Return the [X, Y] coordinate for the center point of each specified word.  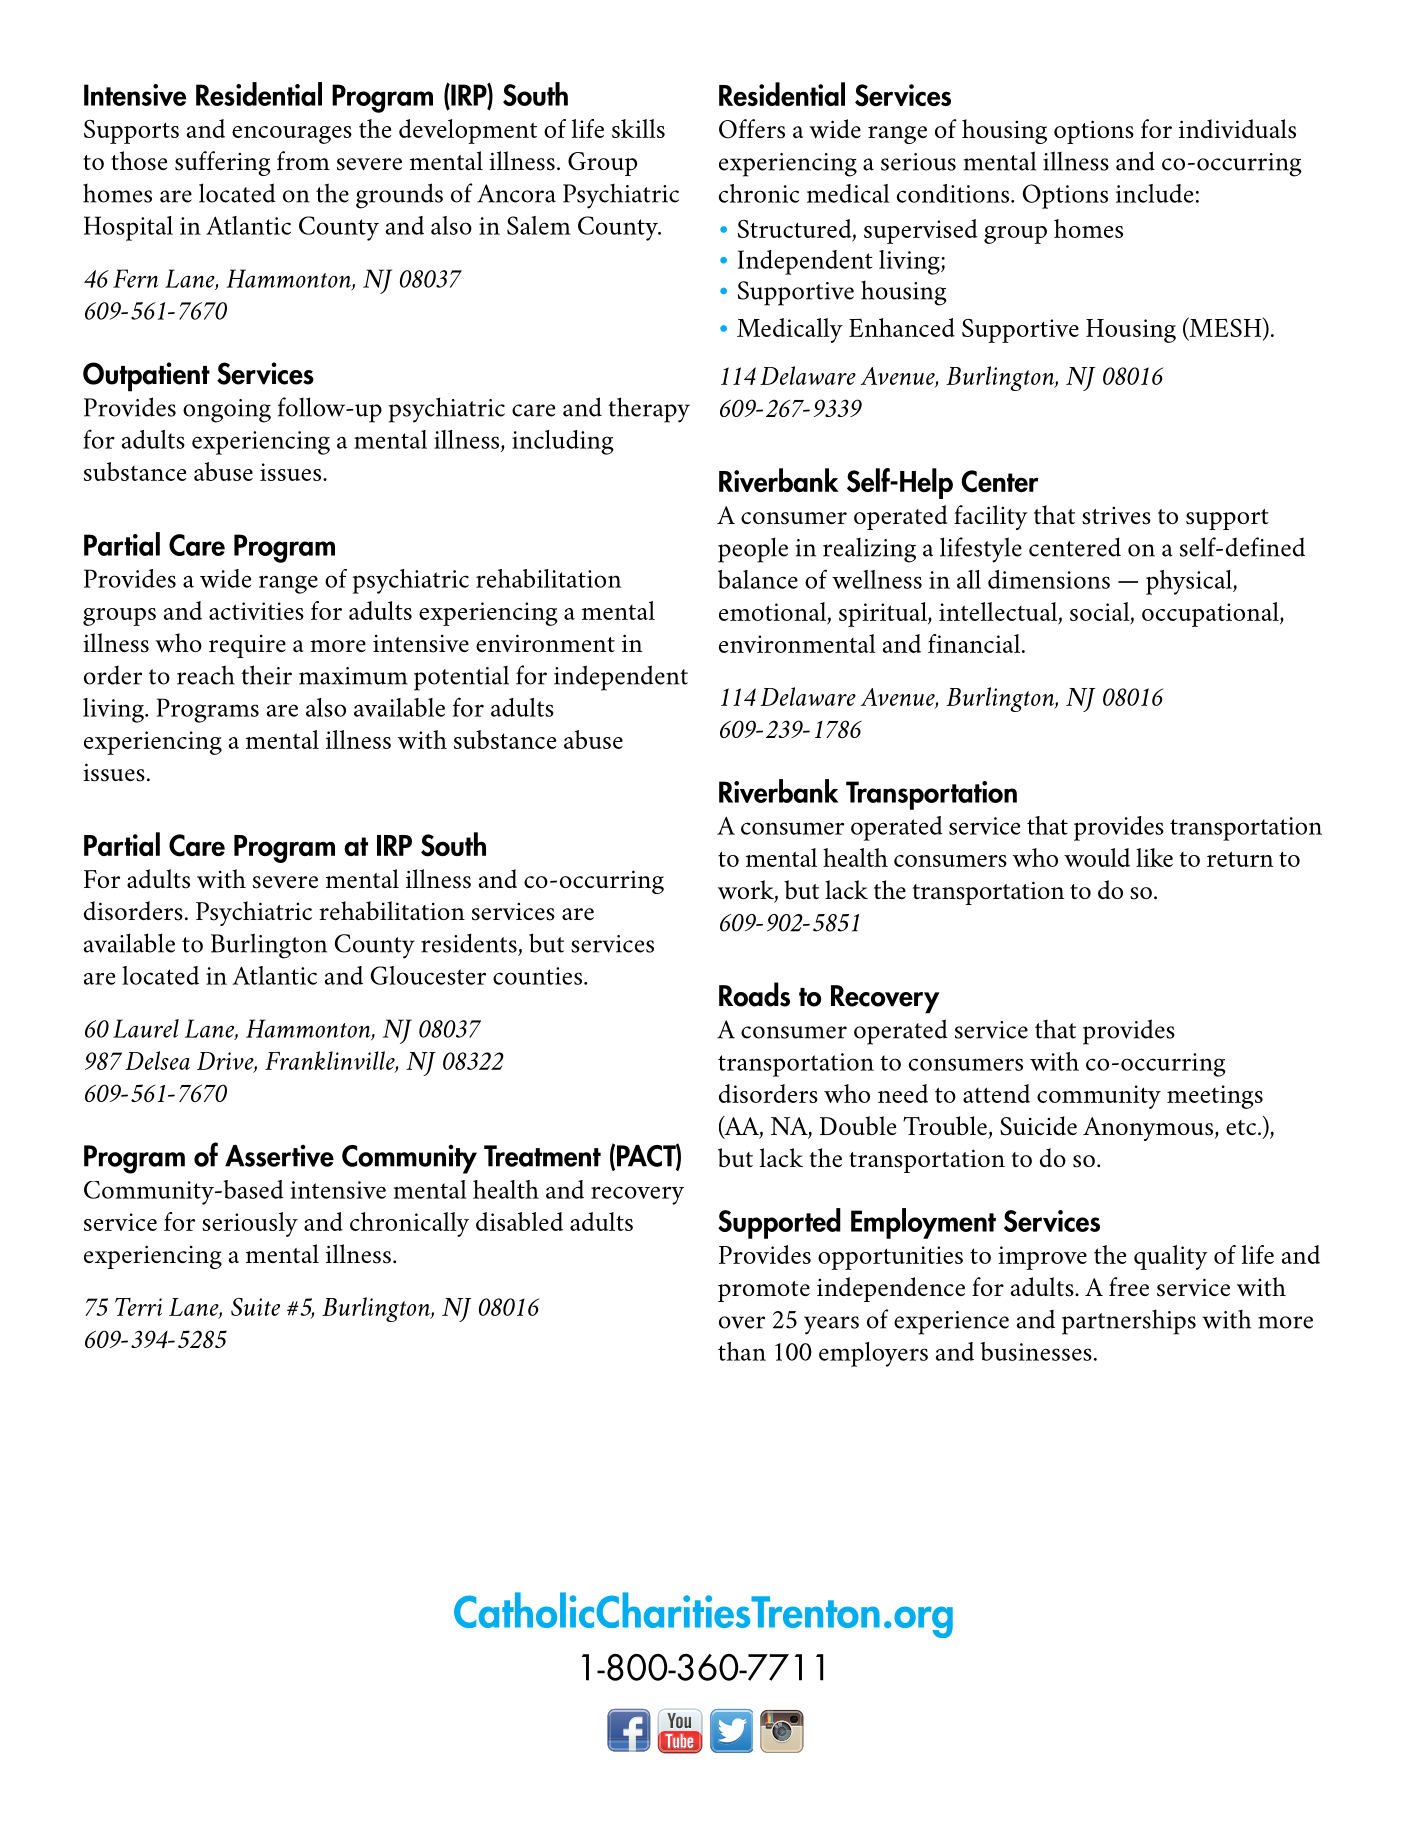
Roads [754, 994]
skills [638, 128]
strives [1116, 516]
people [753, 550]
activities [256, 611]
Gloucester [428, 975]
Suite [255, 1307]
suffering [223, 163]
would [1097, 857]
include [1154, 193]
